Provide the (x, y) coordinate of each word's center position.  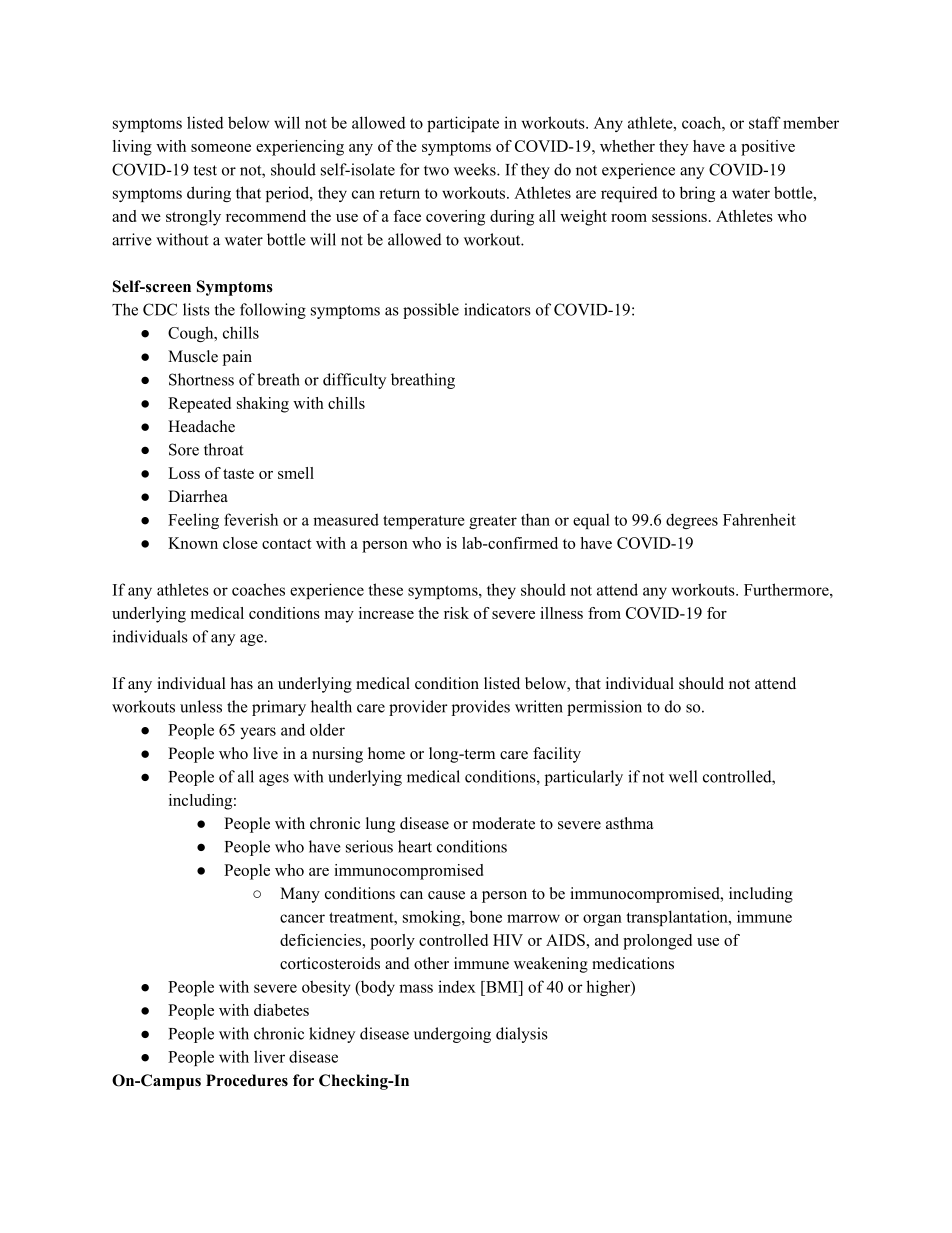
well (683, 776)
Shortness (201, 379)
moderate (503, 823)
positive (768, 148)
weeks (476, 169)
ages (274, 780)
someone (221, 148)
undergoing (452, 1035)
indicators (497, 309)
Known (193, 543)
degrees (692, 521)
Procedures (247, 1080)
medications (633, 963)
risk (456, 613)
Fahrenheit (759, 519)
